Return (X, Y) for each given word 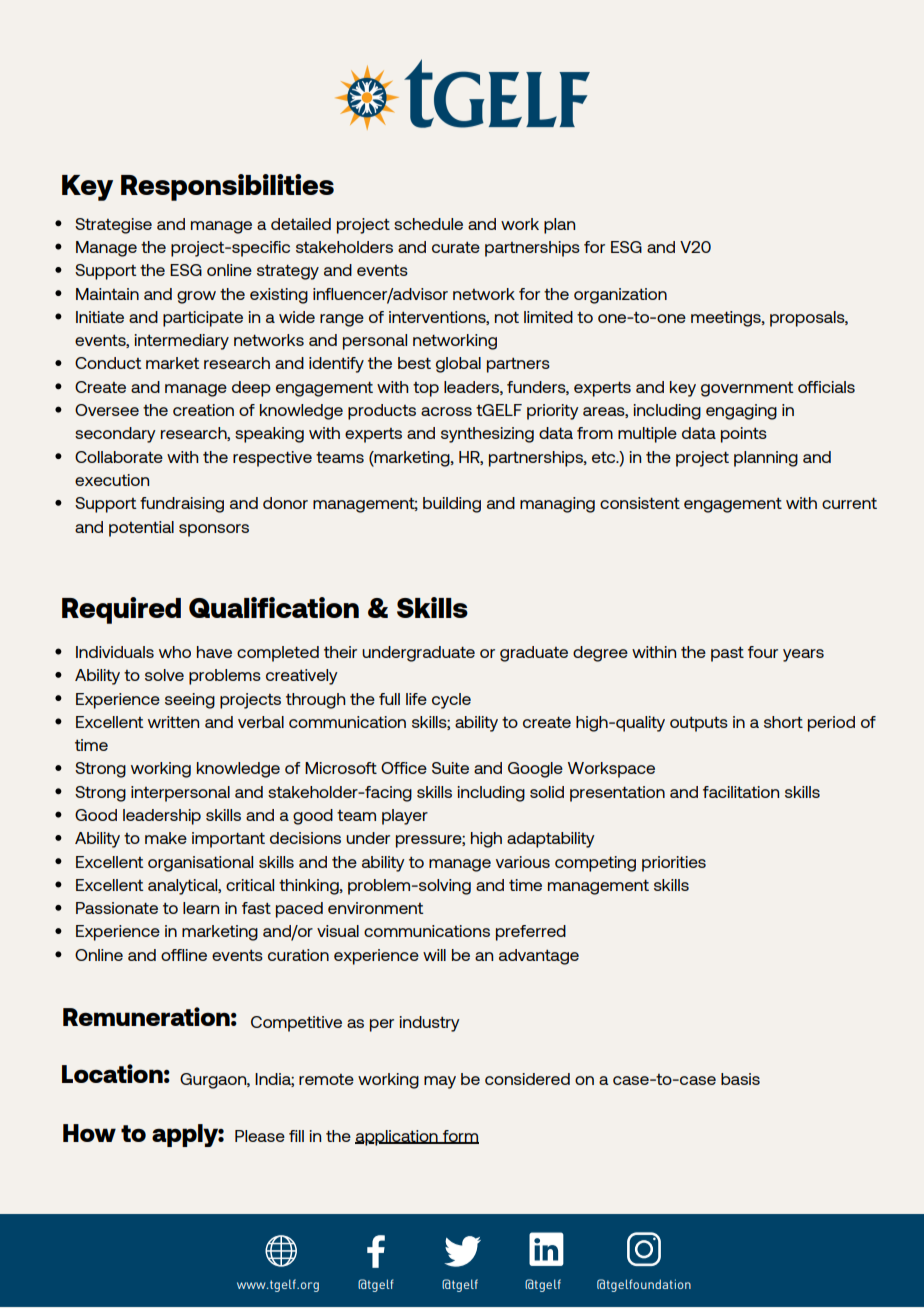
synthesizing (487, 435)
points (744, 435)
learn (201, 908)
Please (260, 1136)
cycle (451, 701)
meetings (727, 319)
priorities (674, 864)
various (523, 862)
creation (203, 410)
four (763, 652)
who (175, 652)
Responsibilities (227, 187)
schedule (428, 224)
